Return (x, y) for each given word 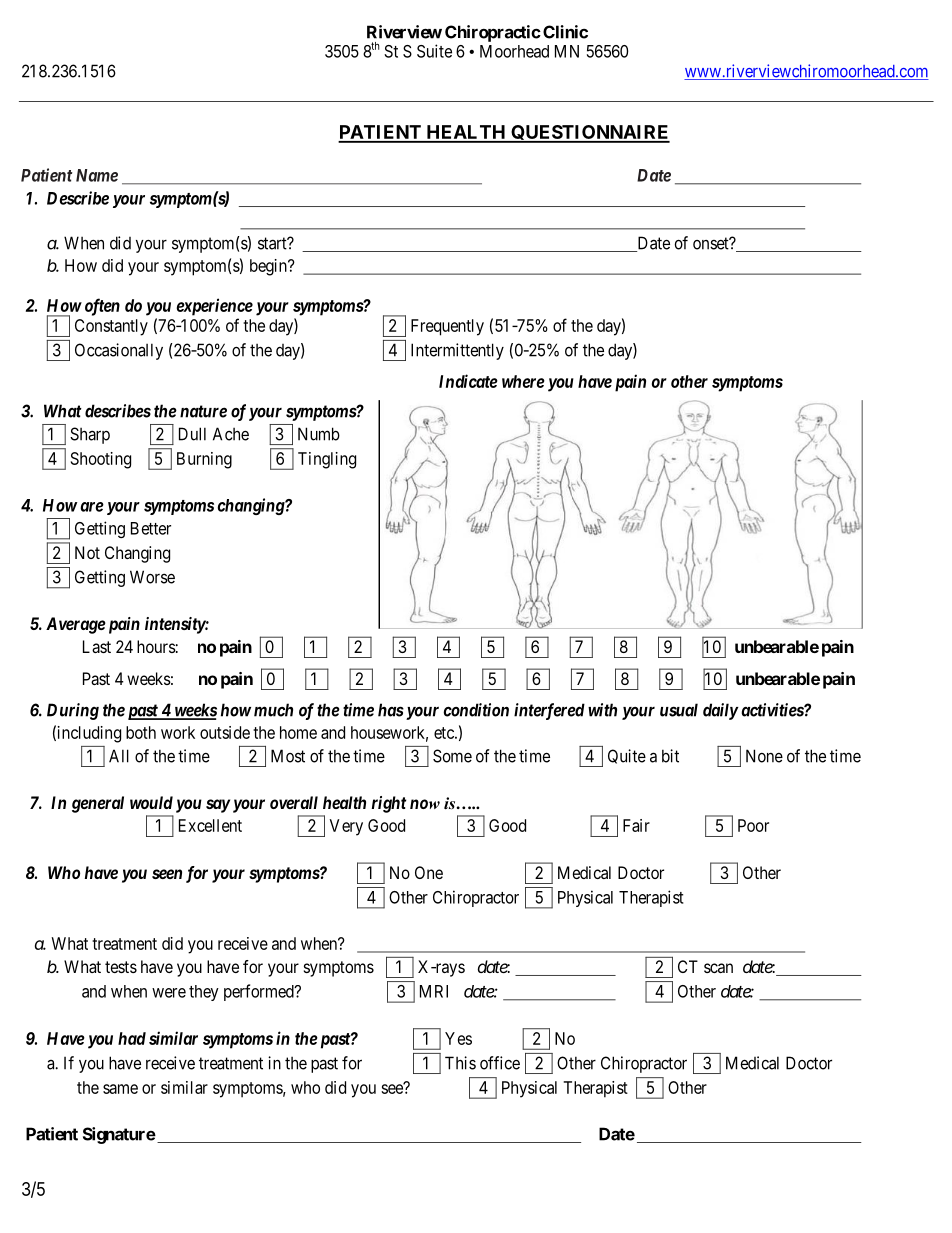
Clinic (565, 32)
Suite (434, 51)
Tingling (327, 460)
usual (679, 710)
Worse (152, 577)
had (132, 1038)
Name (97, 175)
